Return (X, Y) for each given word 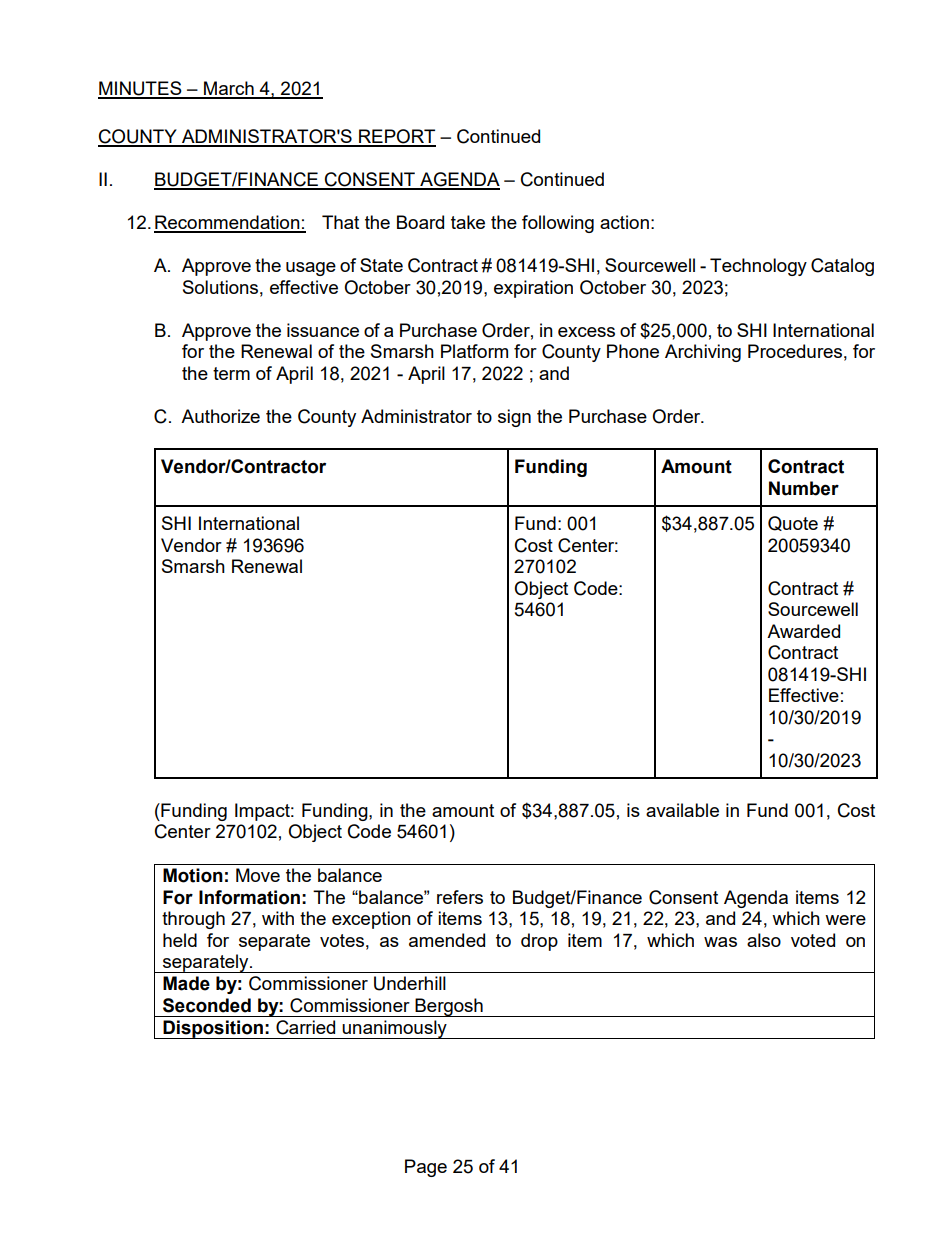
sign (514, 418)
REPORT (396, 137)
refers (460, 897)
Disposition (213, 1029)
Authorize (220, 416)
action (624, 222)
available (682, 810)
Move (258, 875)
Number (804, 488)
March (229, 89)
